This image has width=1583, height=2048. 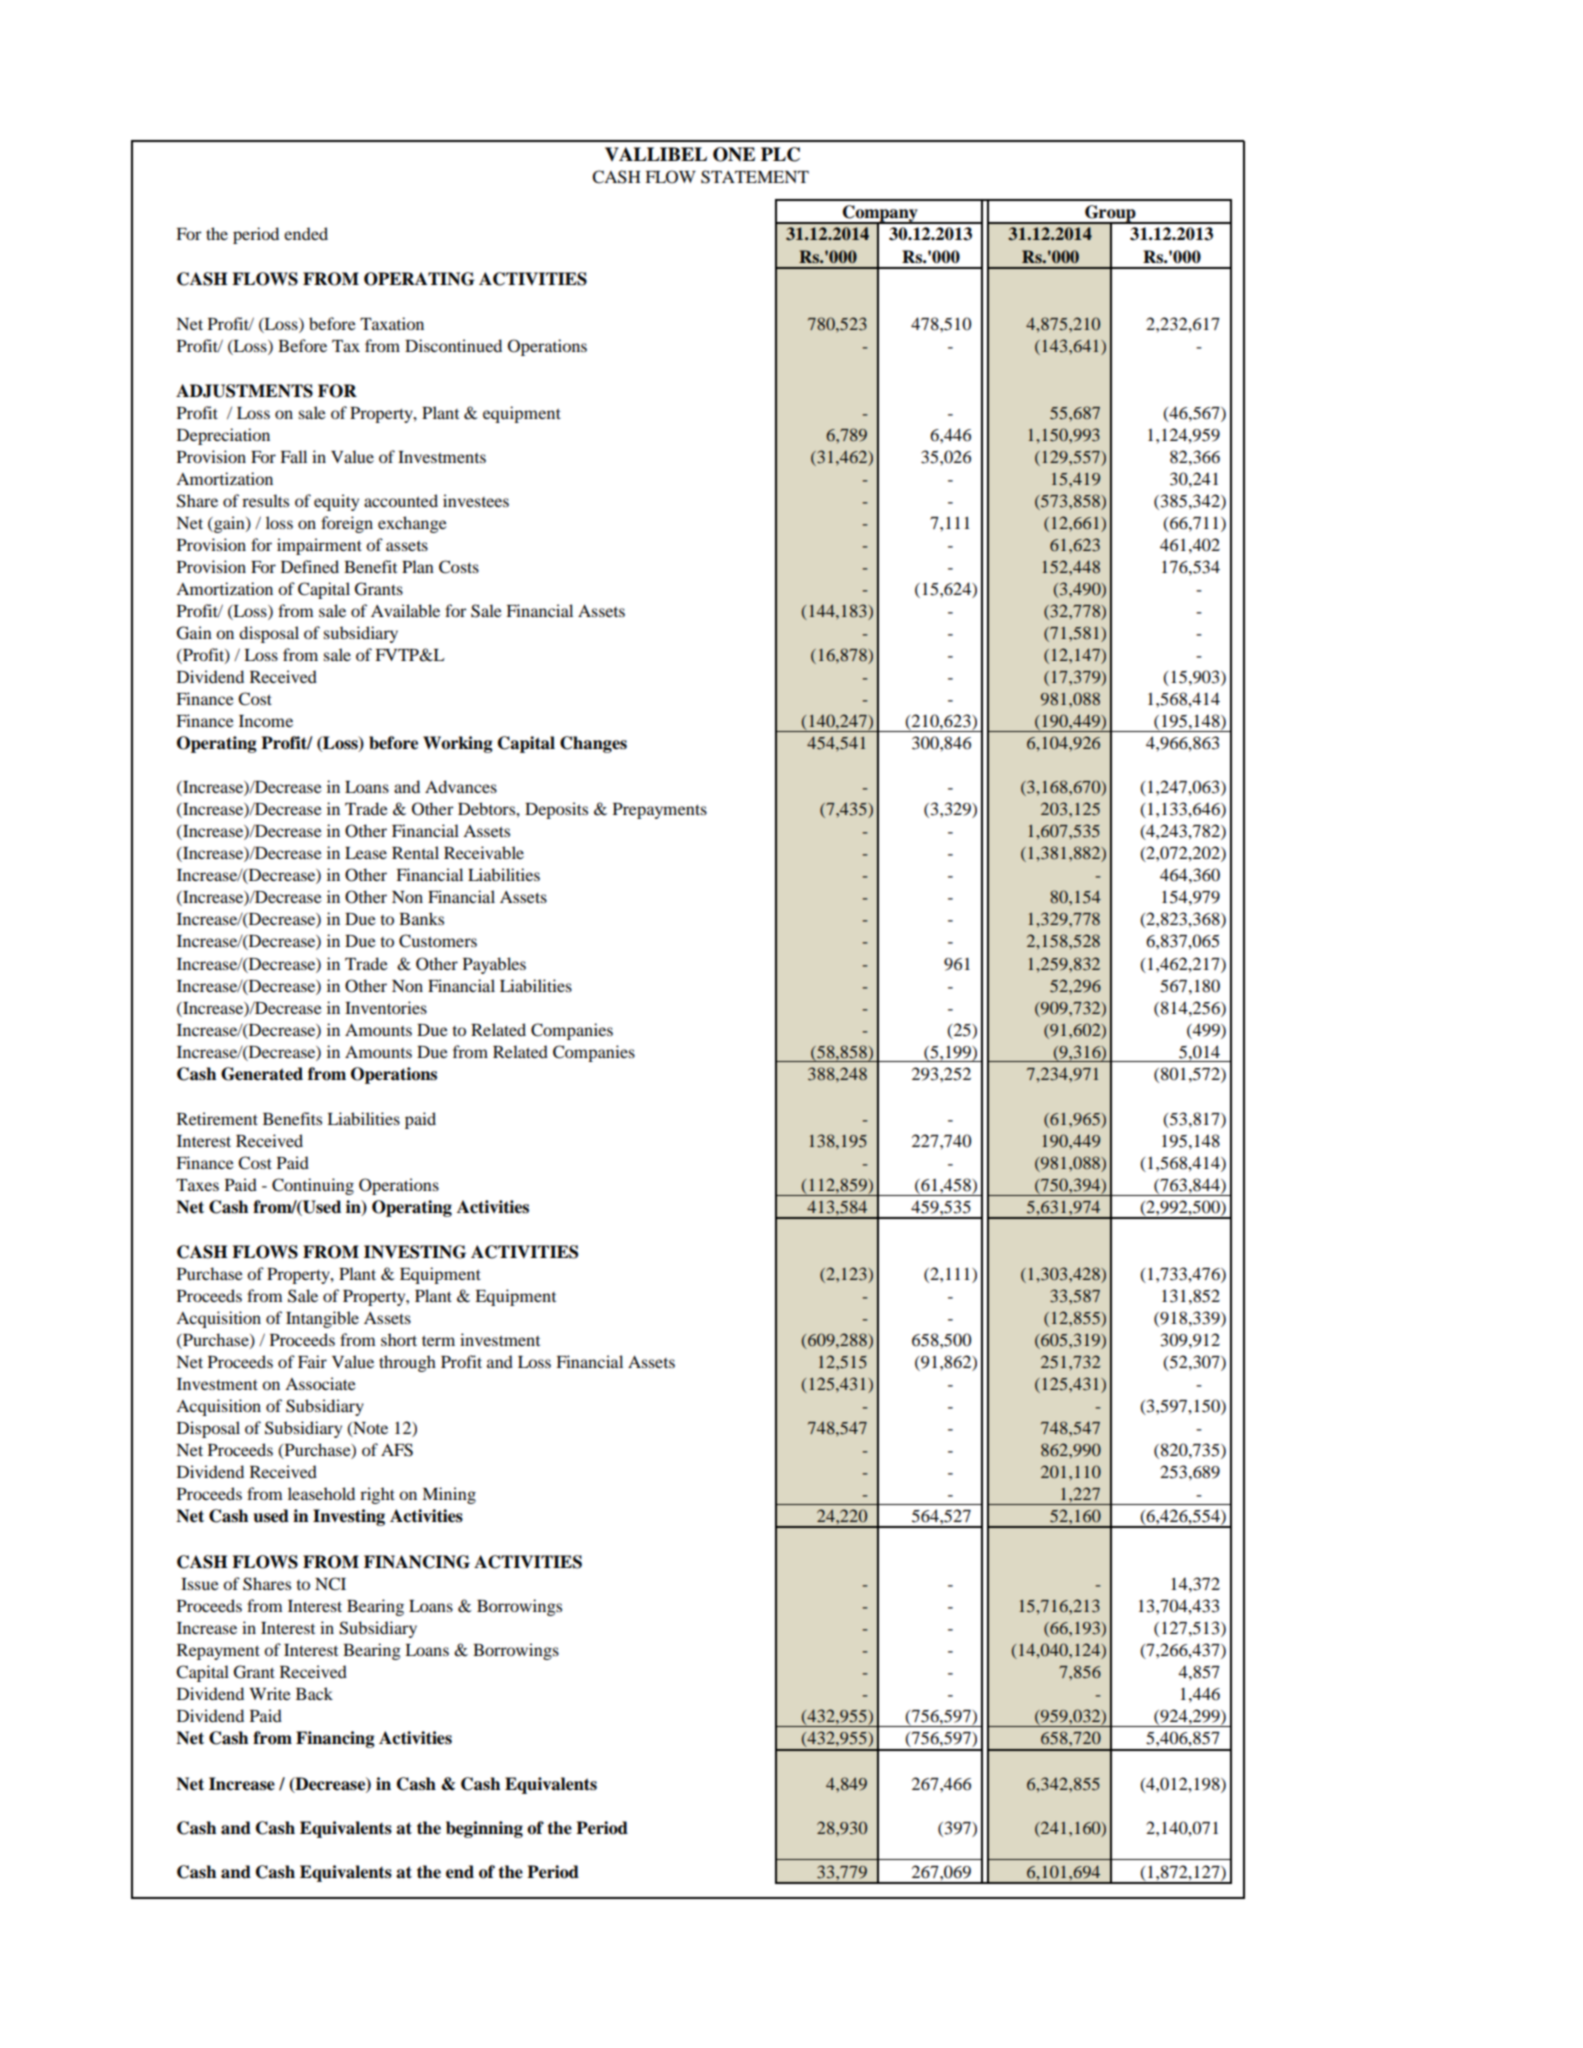 What do you see at coordinates (438, 941) in the image?
I see `Customers` at bounding box center [438, 941].
